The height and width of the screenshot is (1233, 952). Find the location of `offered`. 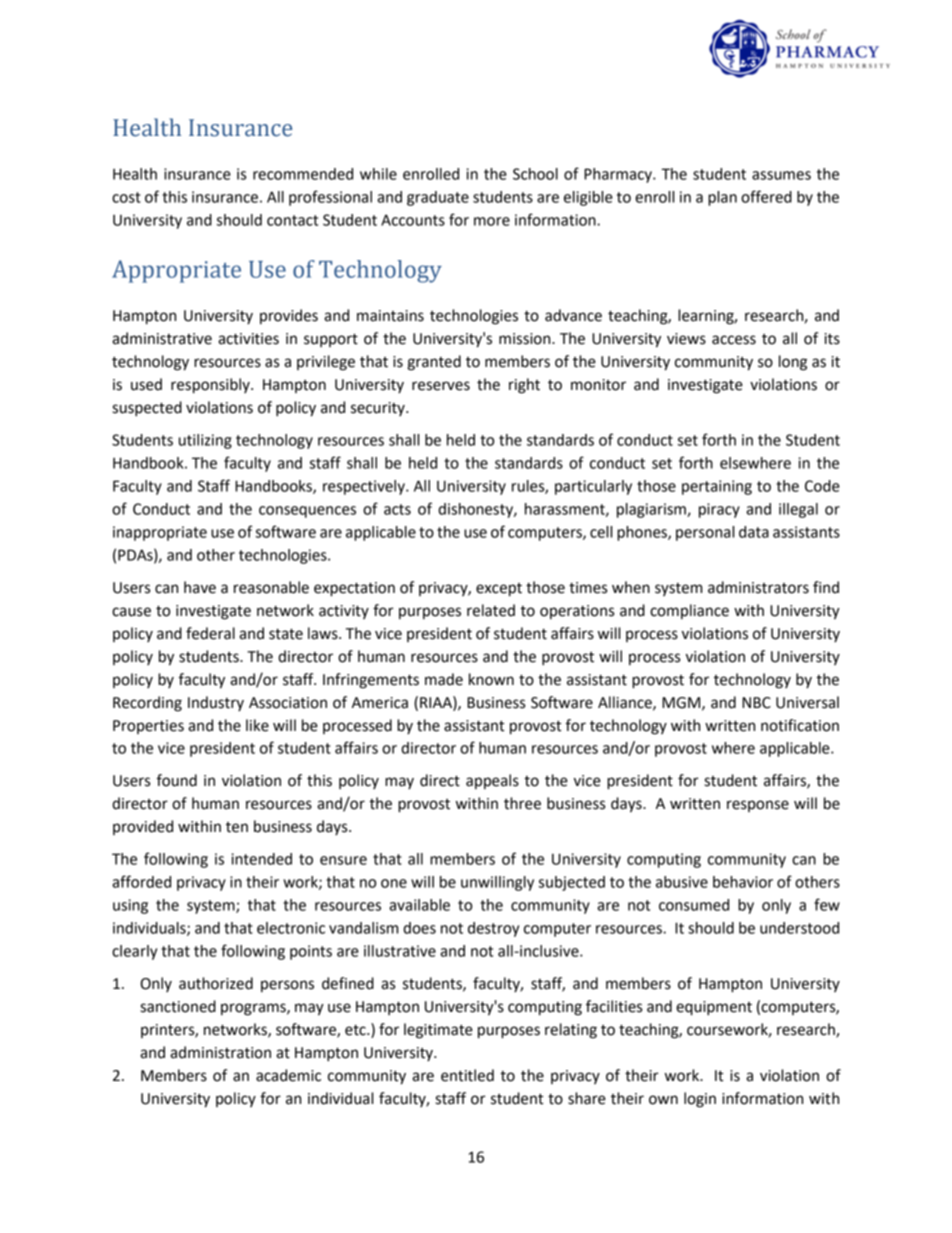

offered is located at coordinates (766, 196).
